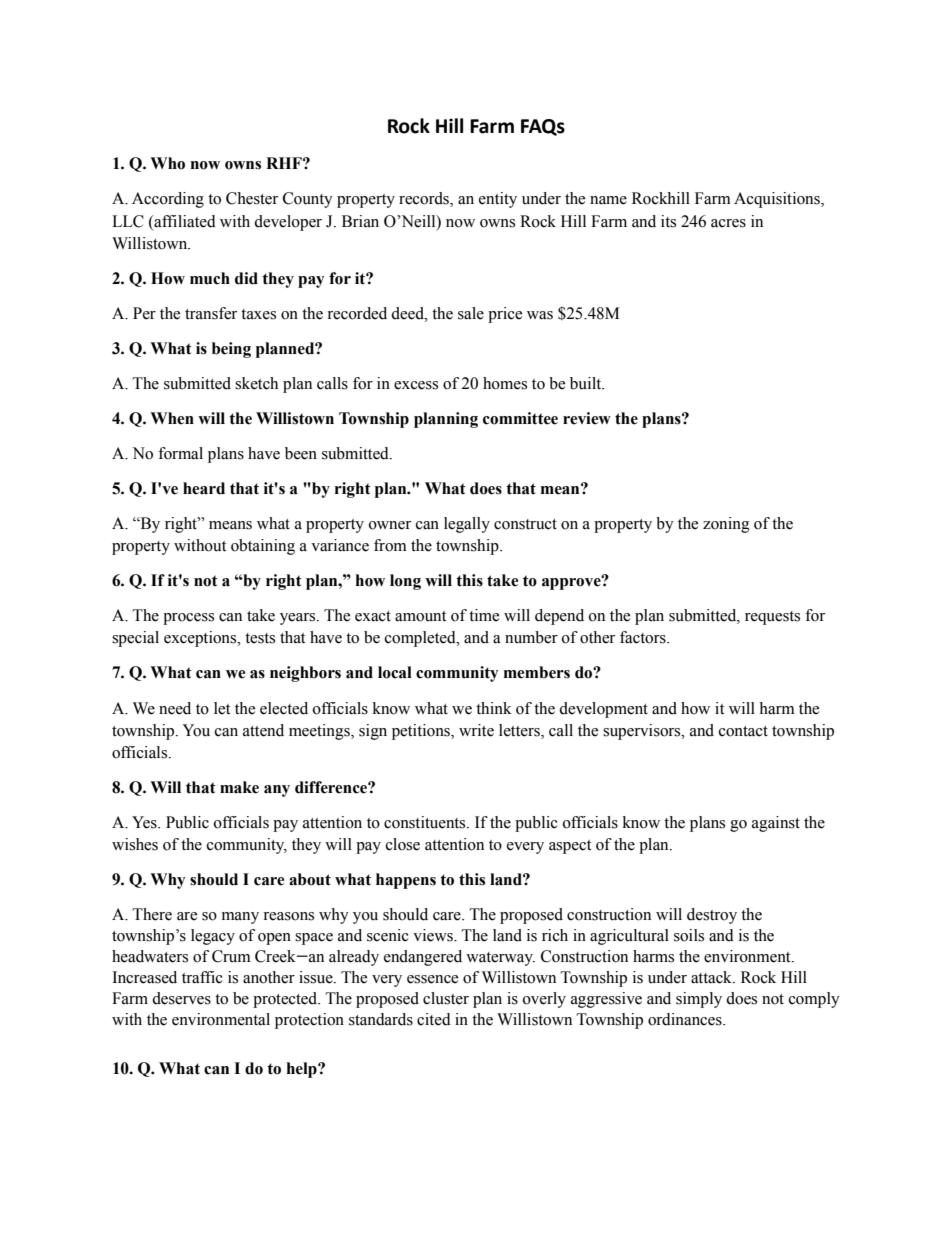 The height and width of the document is (1233, 952). Describe the element at coordinates (263, 547) in the document. I see `obtaining` at that location.
